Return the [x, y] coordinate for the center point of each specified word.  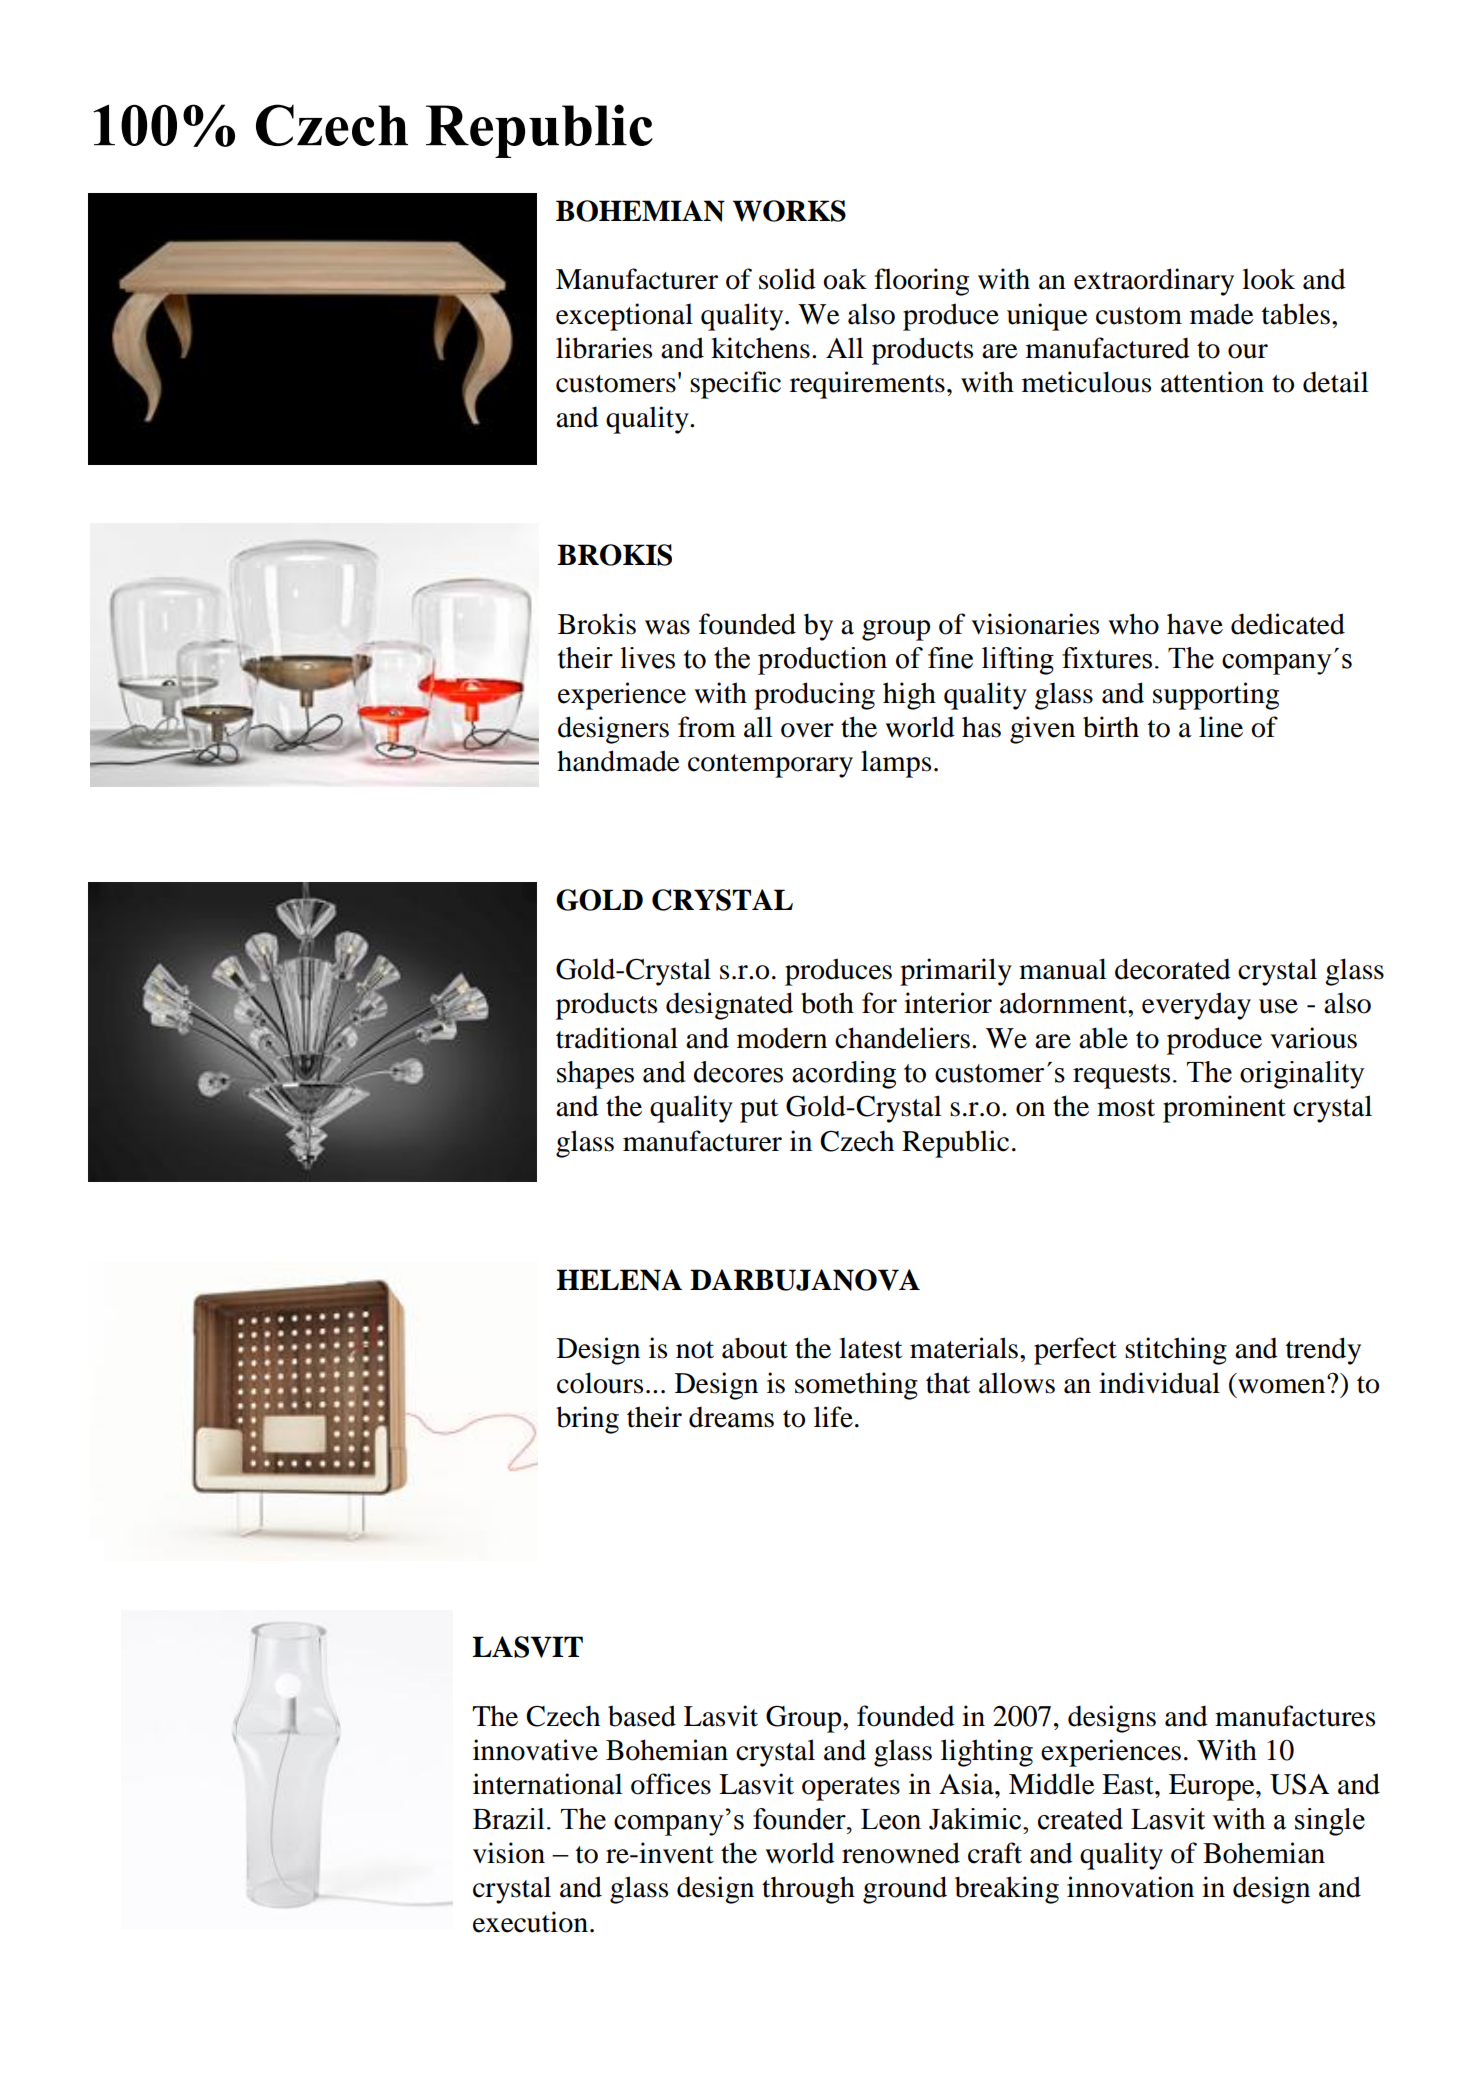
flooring [921, 282]
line [1221, 727]
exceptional [624, 317]
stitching [1176, 1351]
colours [600, 1383]
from [707, 727]
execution [532, 1922]
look [1268, 279]
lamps [896, 764]
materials [965, 1348]
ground [905, 1890]
